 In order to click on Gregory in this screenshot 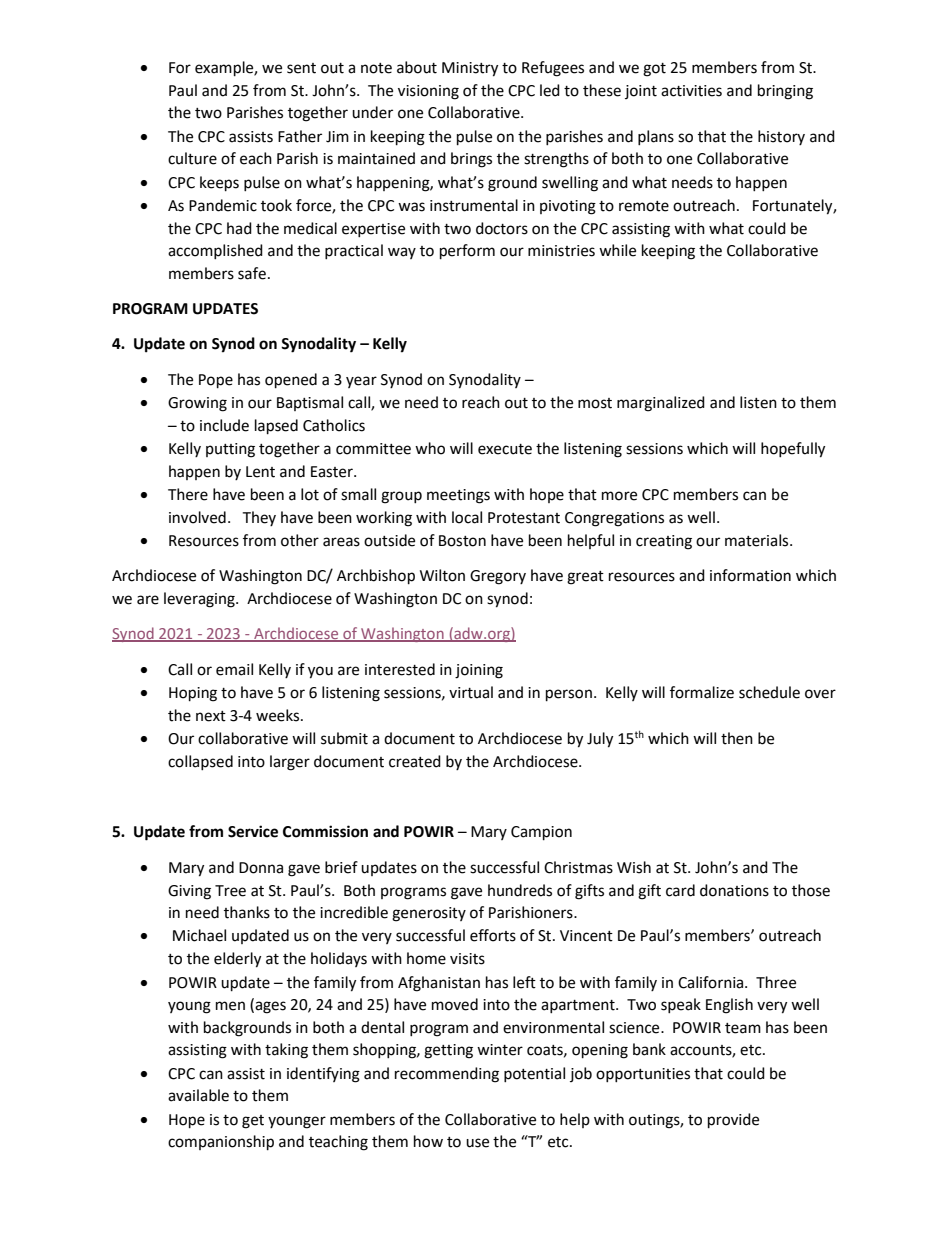, I will do `click(498, 577)`.
